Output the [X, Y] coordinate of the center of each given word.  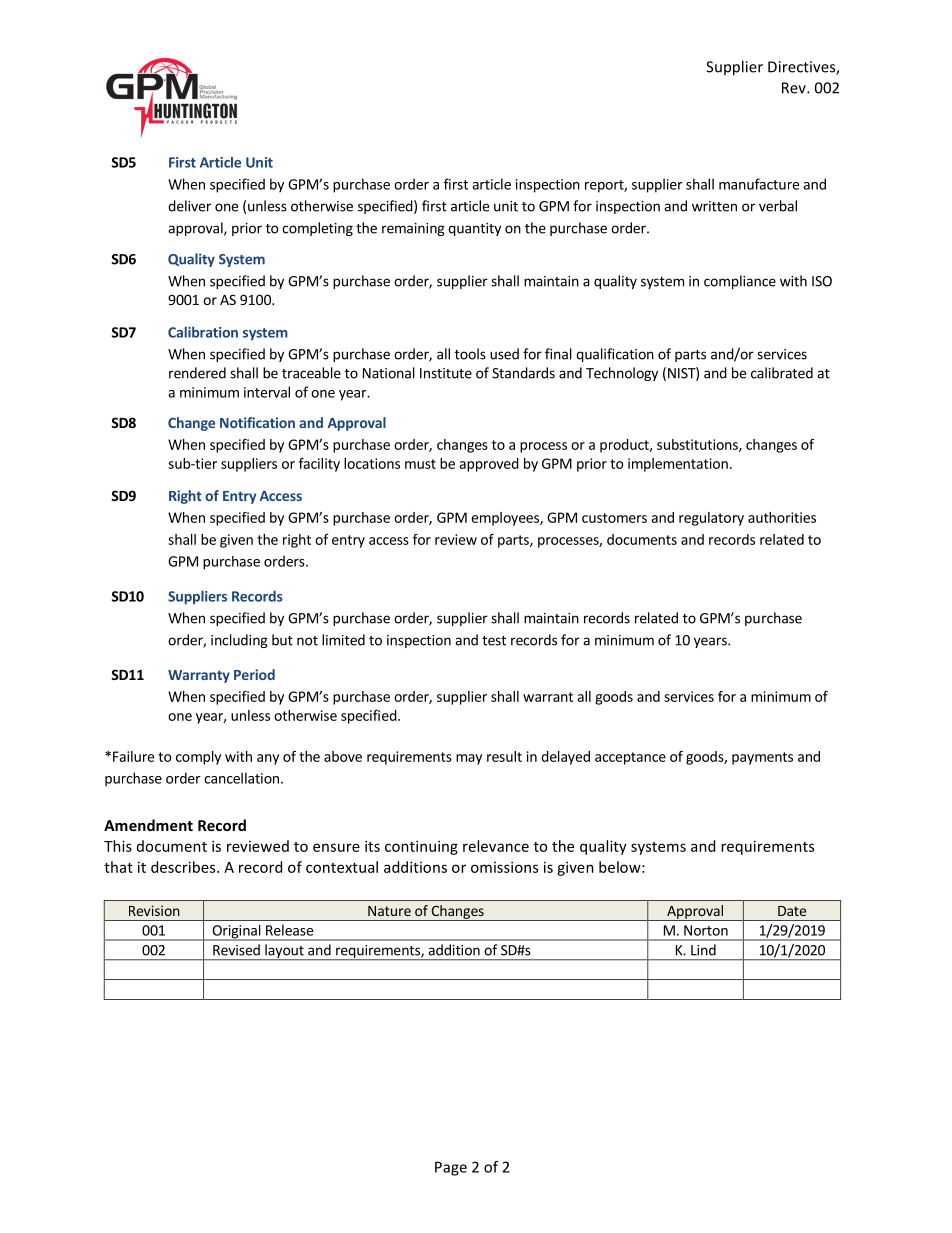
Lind [703, 949]
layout [284, 952]
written [714, 206]
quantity [474, 229]
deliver [189, 206]
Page [451, 1168]
